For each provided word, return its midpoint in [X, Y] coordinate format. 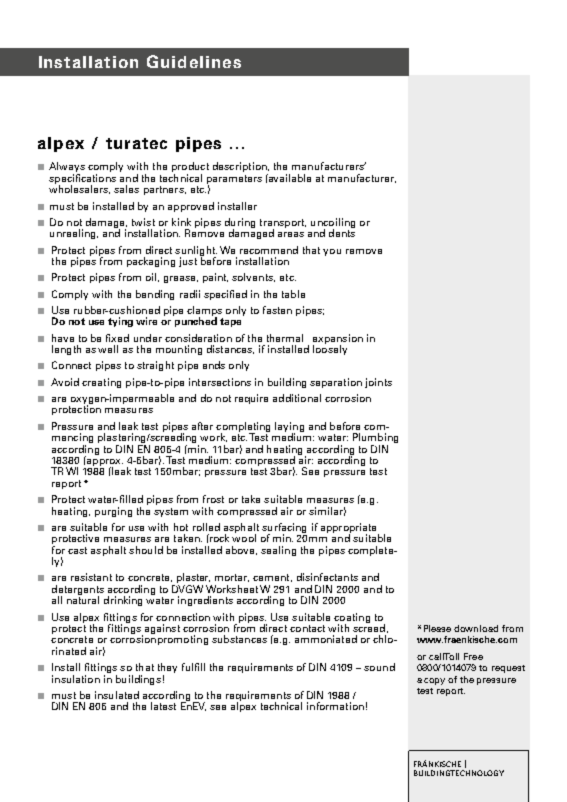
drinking [123, 601]
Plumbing [375, 439]
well [108, 349]
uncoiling [333, 224]
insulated [117, 695]
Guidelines [194, 61]
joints [378, 383]
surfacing [284, 529]
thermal [285, 338]
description [241, 168]
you [332, 252]
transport [283, 224]
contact [307, 628]
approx [104, 462]
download [476, 628]
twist [143, 222]
